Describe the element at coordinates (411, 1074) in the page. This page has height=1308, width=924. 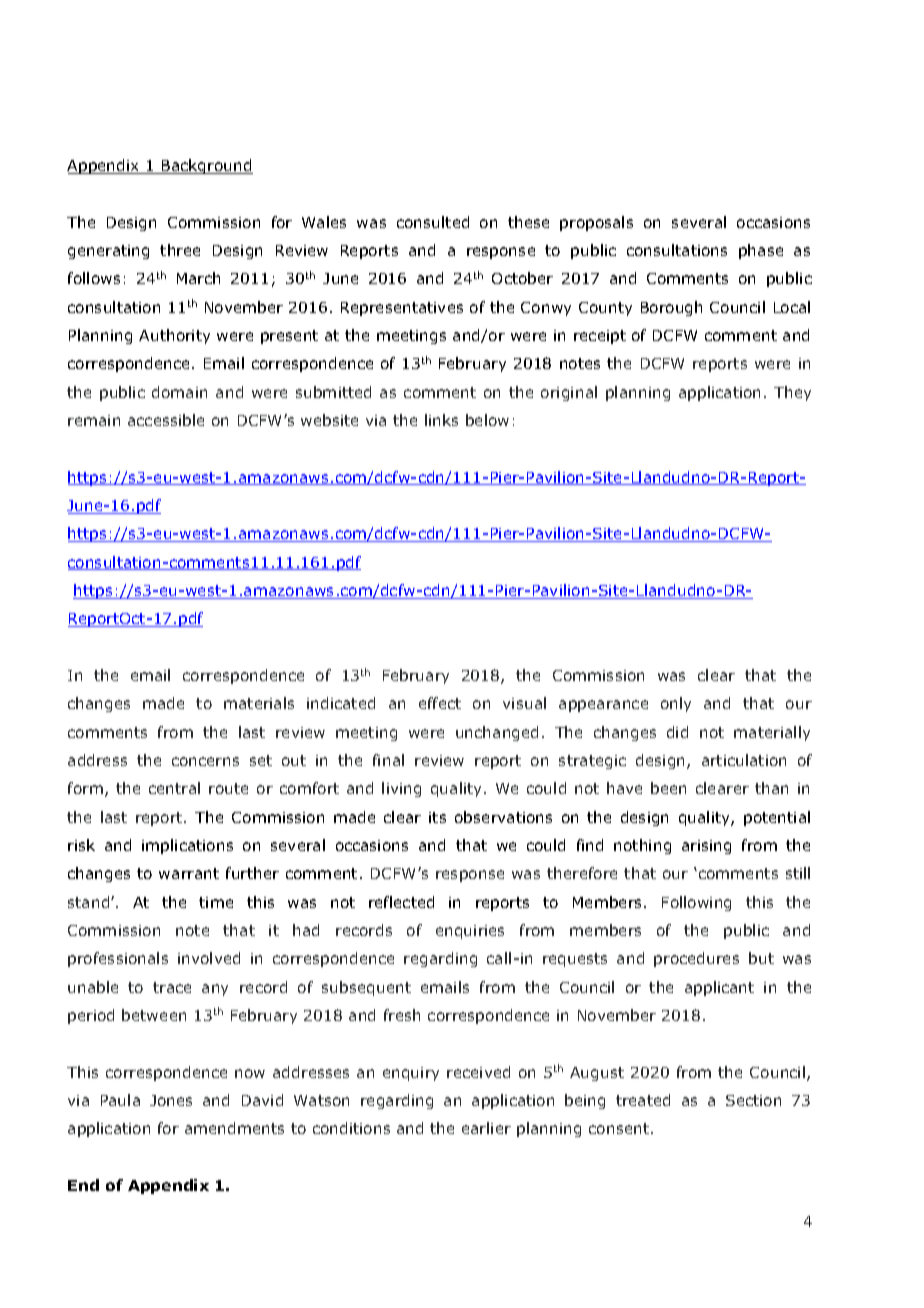
I see `enquiry` at that location.
